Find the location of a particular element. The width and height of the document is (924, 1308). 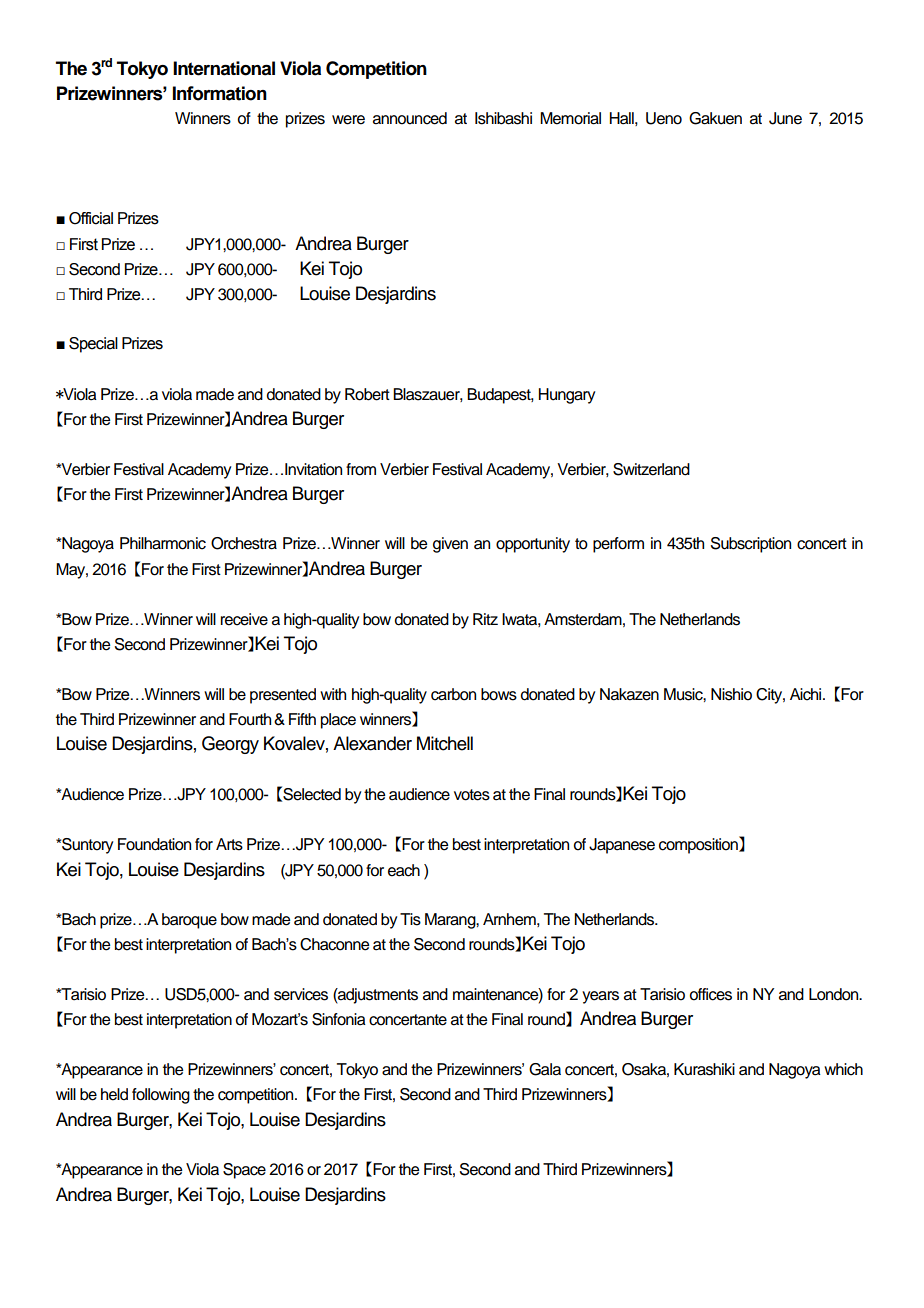

Robert is located at coordinates (367, 394).
